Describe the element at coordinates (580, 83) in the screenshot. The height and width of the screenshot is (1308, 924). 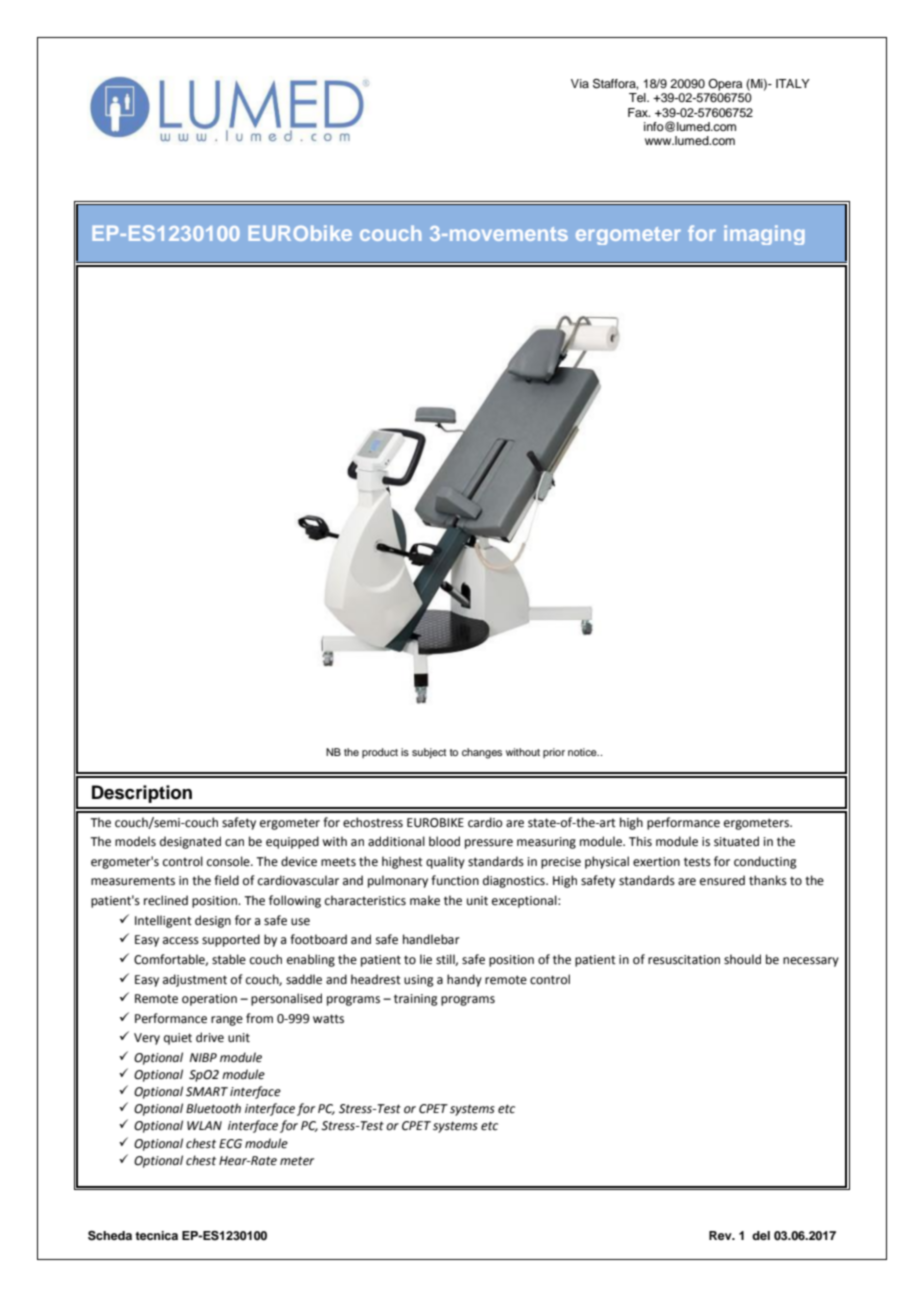
I see `Via` at that location.
